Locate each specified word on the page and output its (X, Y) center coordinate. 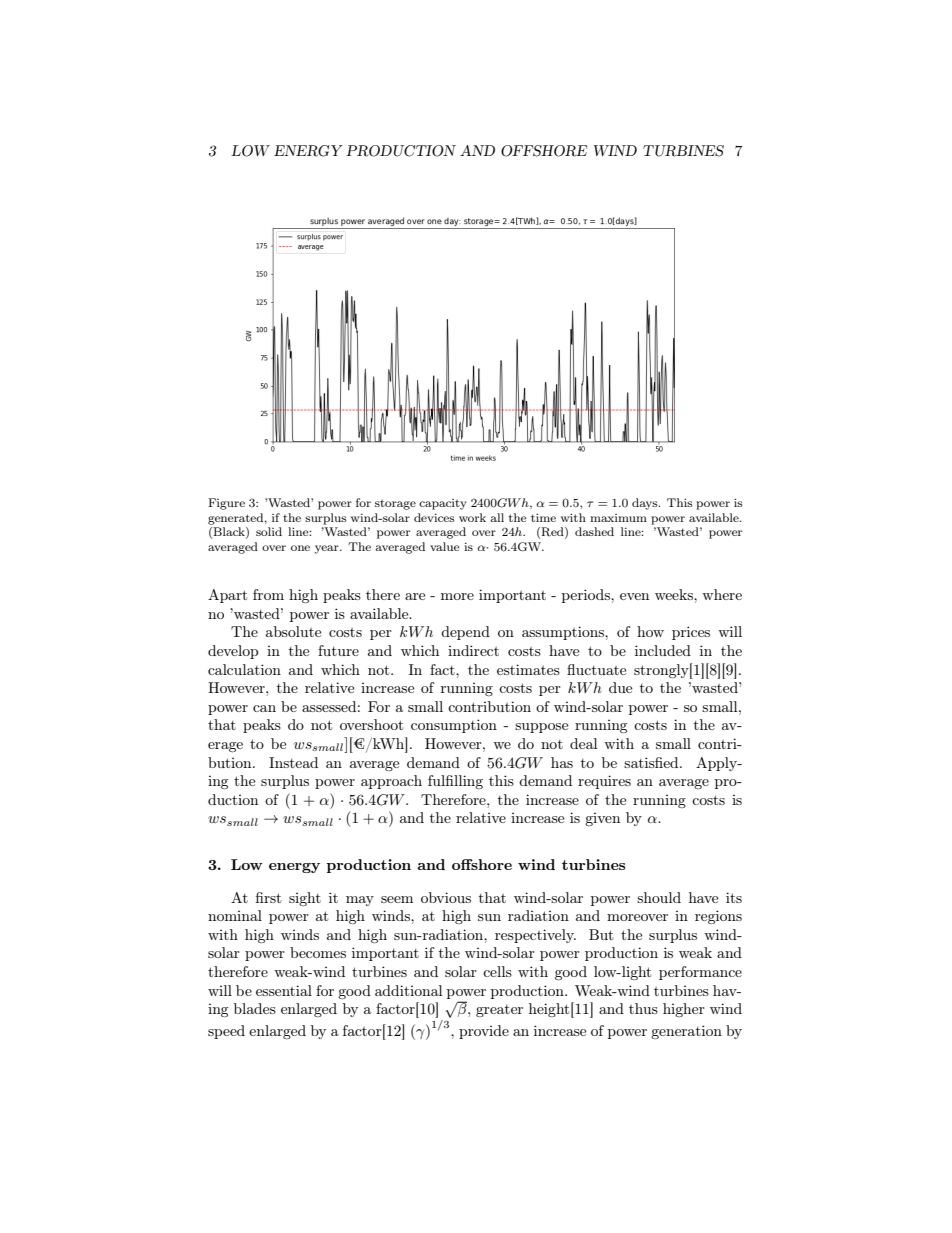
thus (643, 1008)
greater (499, 1011)
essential (284, 990)
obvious (446, 897)
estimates (528, 669)
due (620, 687)
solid (269, 531)
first (268, 897)
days (646, 504)
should (659, 897)
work (472, 517)
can (264, 708)
